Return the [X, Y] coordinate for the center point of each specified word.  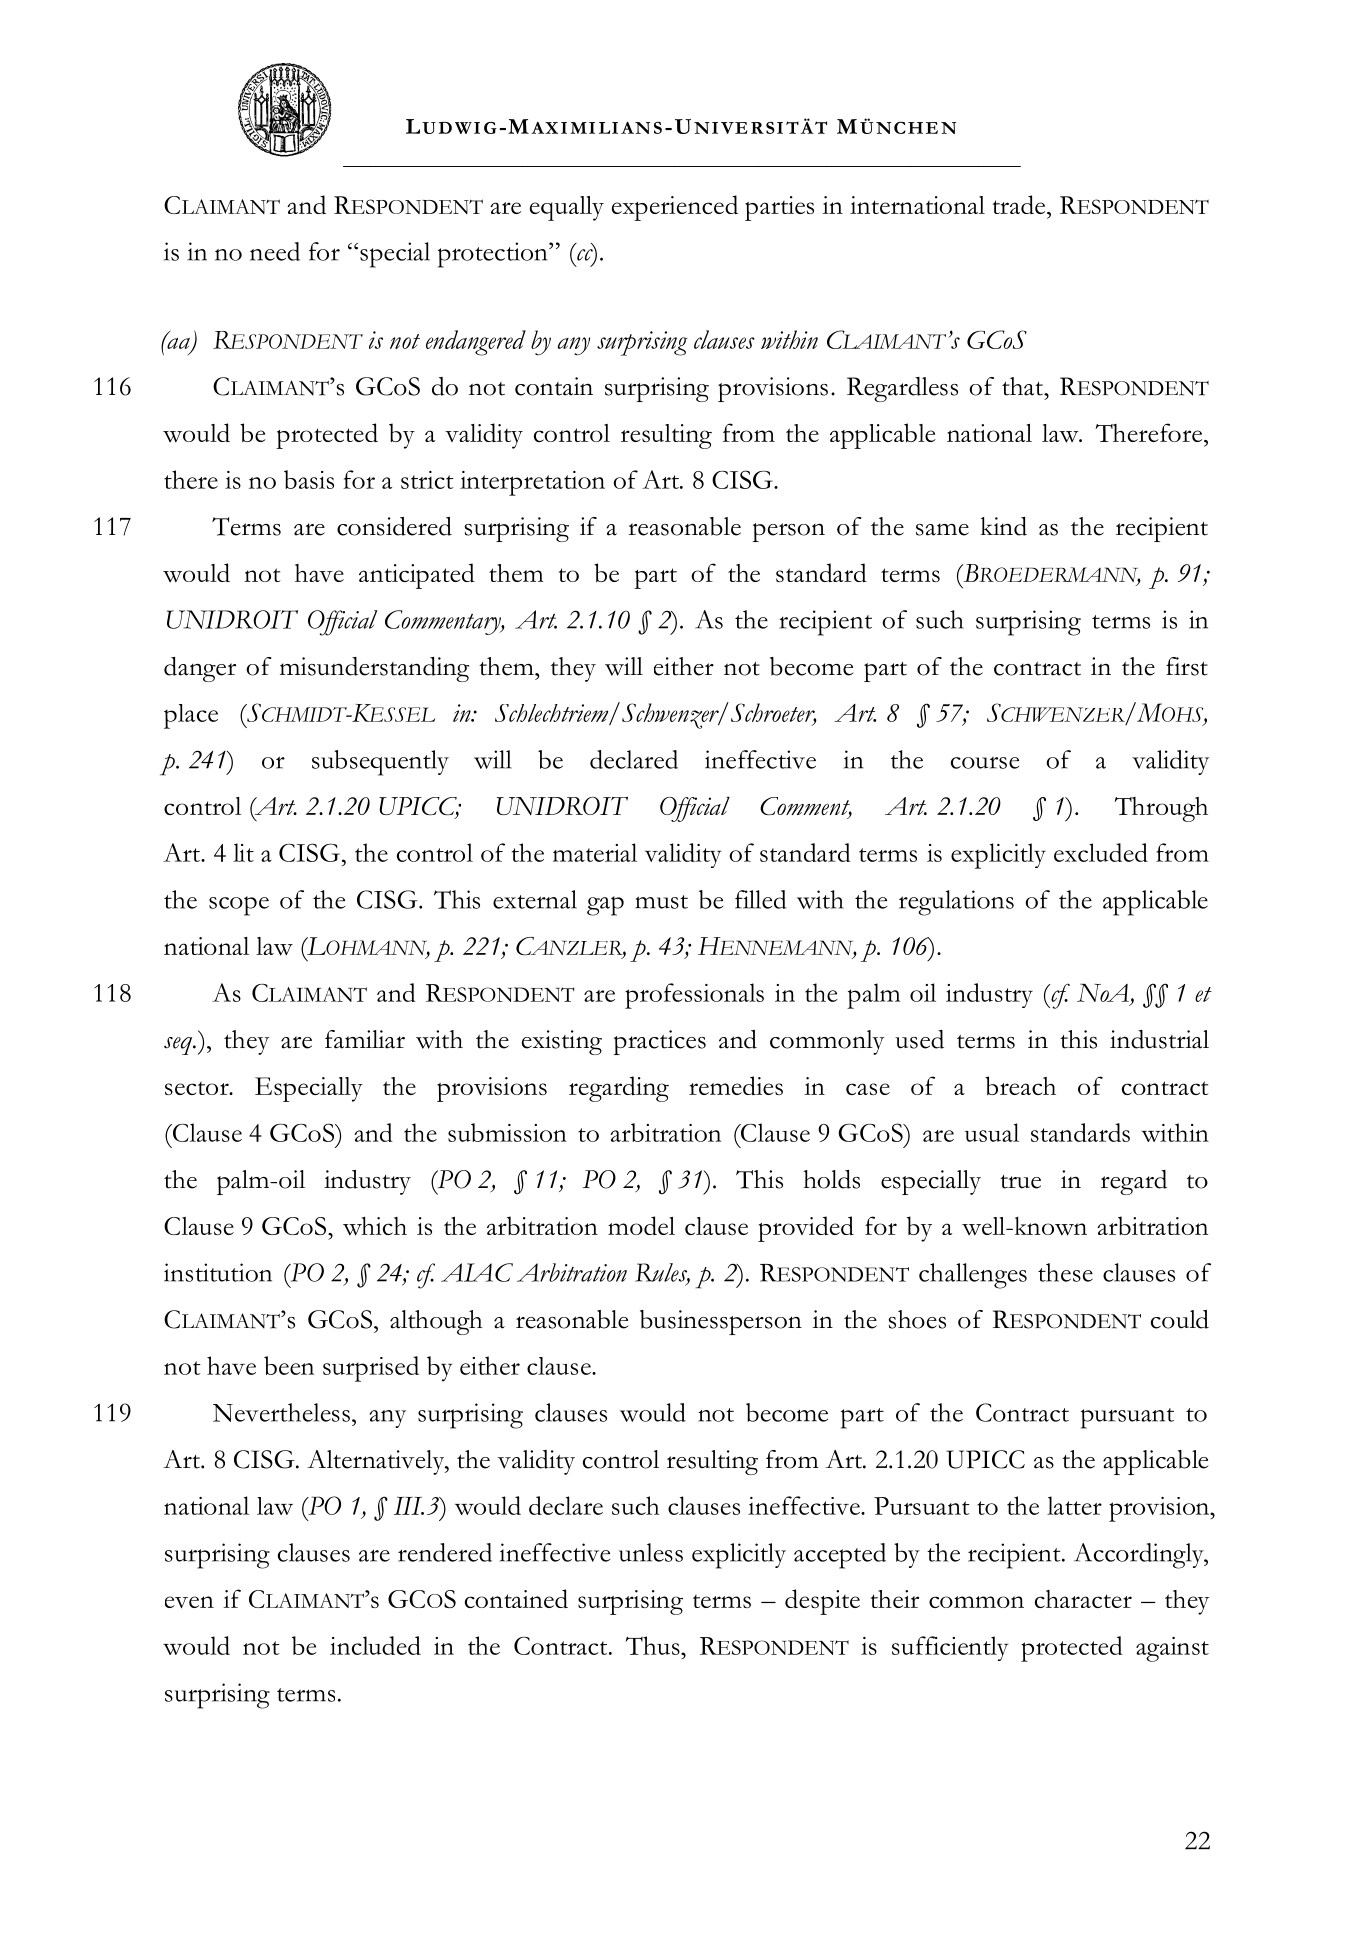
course [985, 763]
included [375, 1645]
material [595, 852]
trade [1020, 204]
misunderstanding [374, 669]
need [275, 251]
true [1020, 1182]
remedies [736, 1085]
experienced [675, 208]
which [375, 1226]
